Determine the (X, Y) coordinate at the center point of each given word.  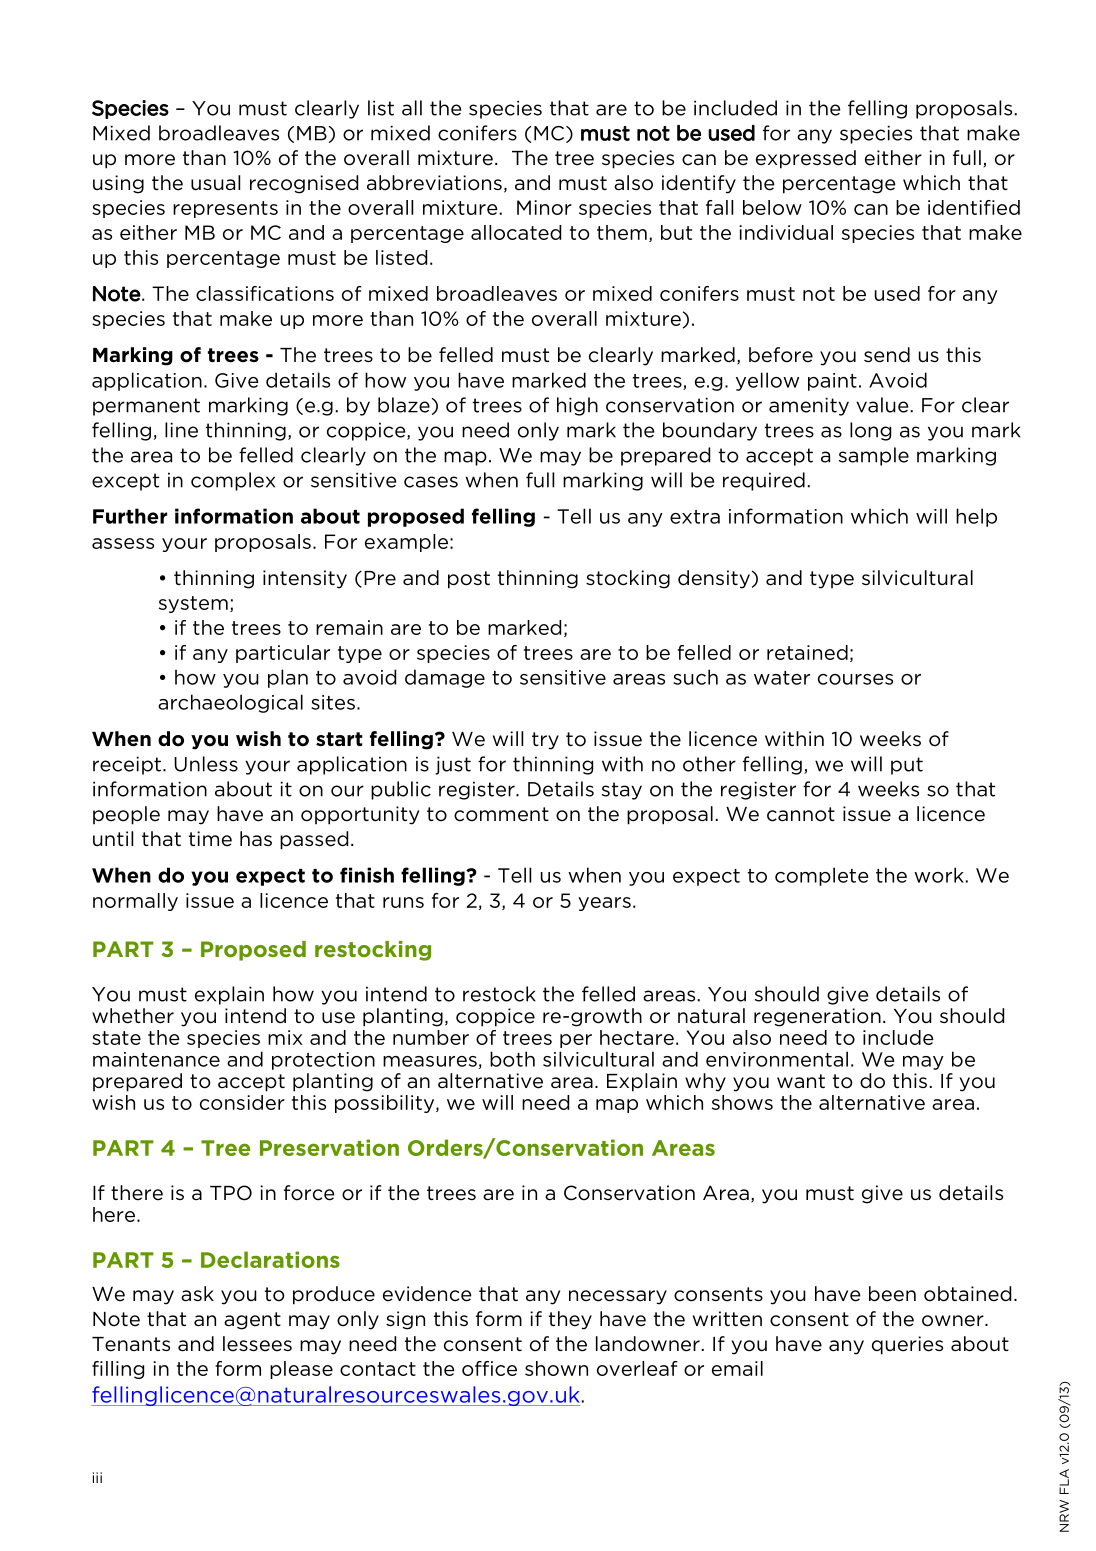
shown (556, 1368)
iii (97, 1477)
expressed (806, 159)
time (210, 839)
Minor (544, 207)
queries (907, 1345)
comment (501, 814)
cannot (801, 814)
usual (215, 183)
